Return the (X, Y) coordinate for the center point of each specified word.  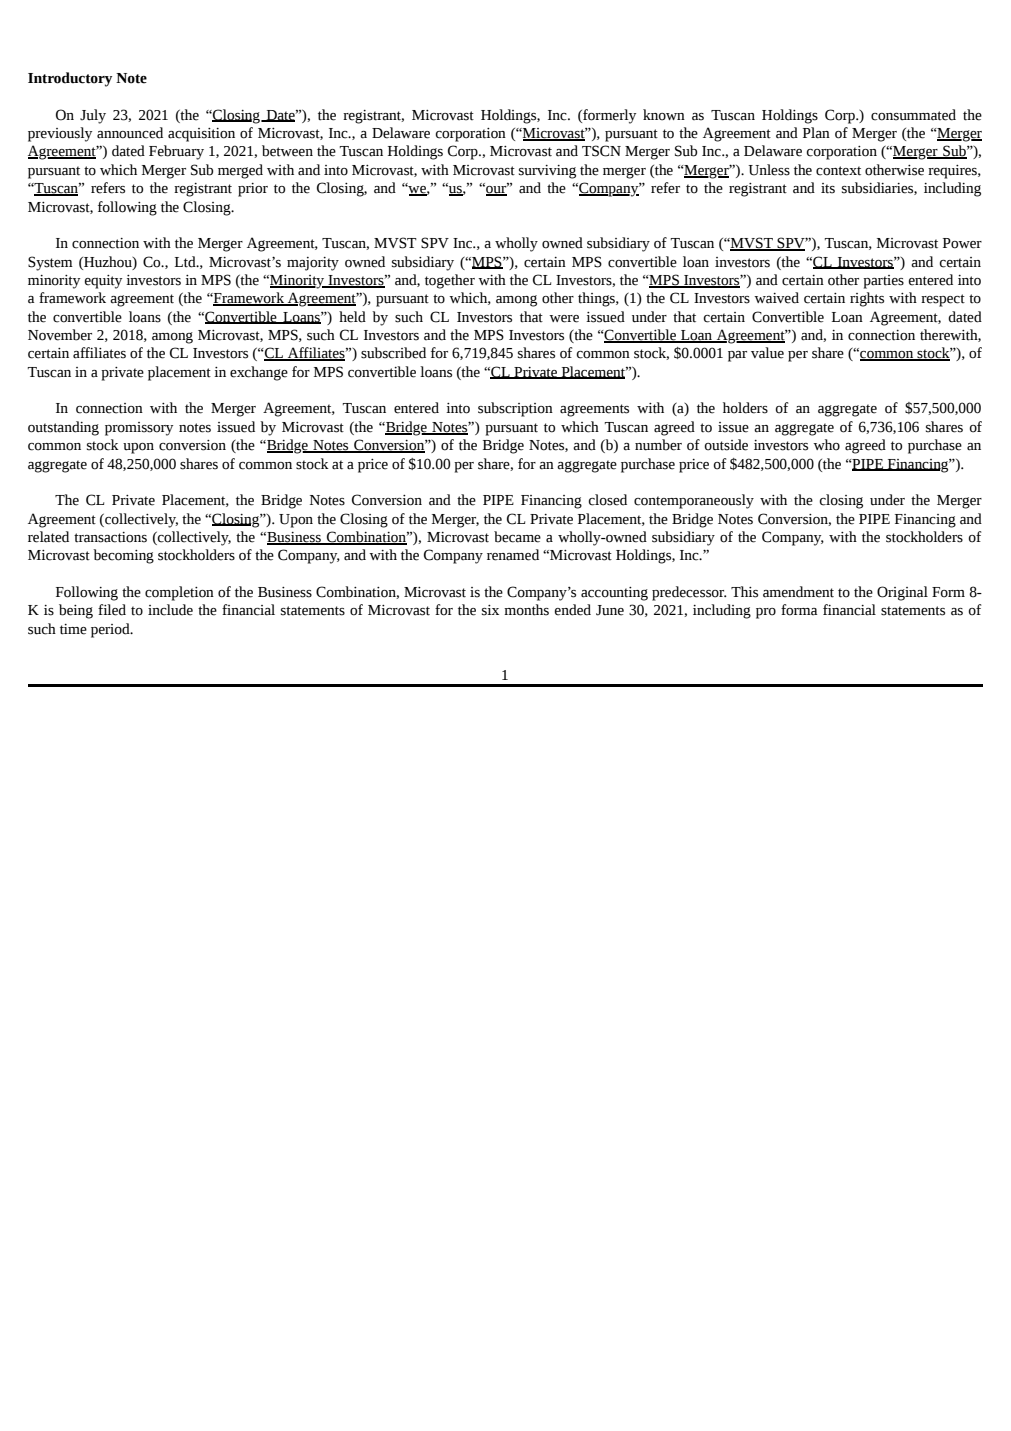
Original (902, 593)
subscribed (393, 353)
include (170, 610)
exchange (259, 373)
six (490, 610)
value (767, 353)
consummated (913, 115)
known (664, 115)
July (93, 116)
